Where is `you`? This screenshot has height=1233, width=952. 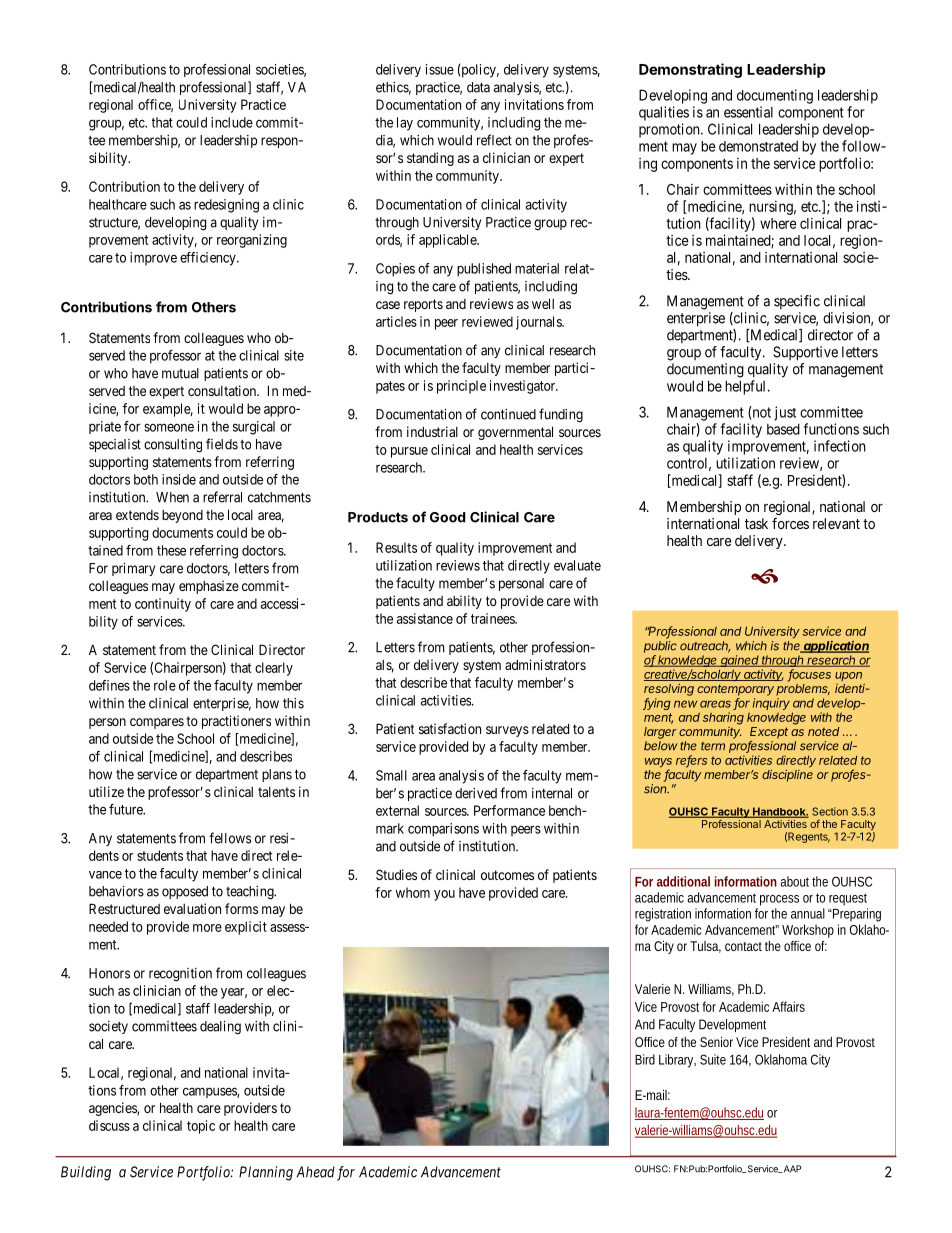
you is located at coordinates (444, 895).
